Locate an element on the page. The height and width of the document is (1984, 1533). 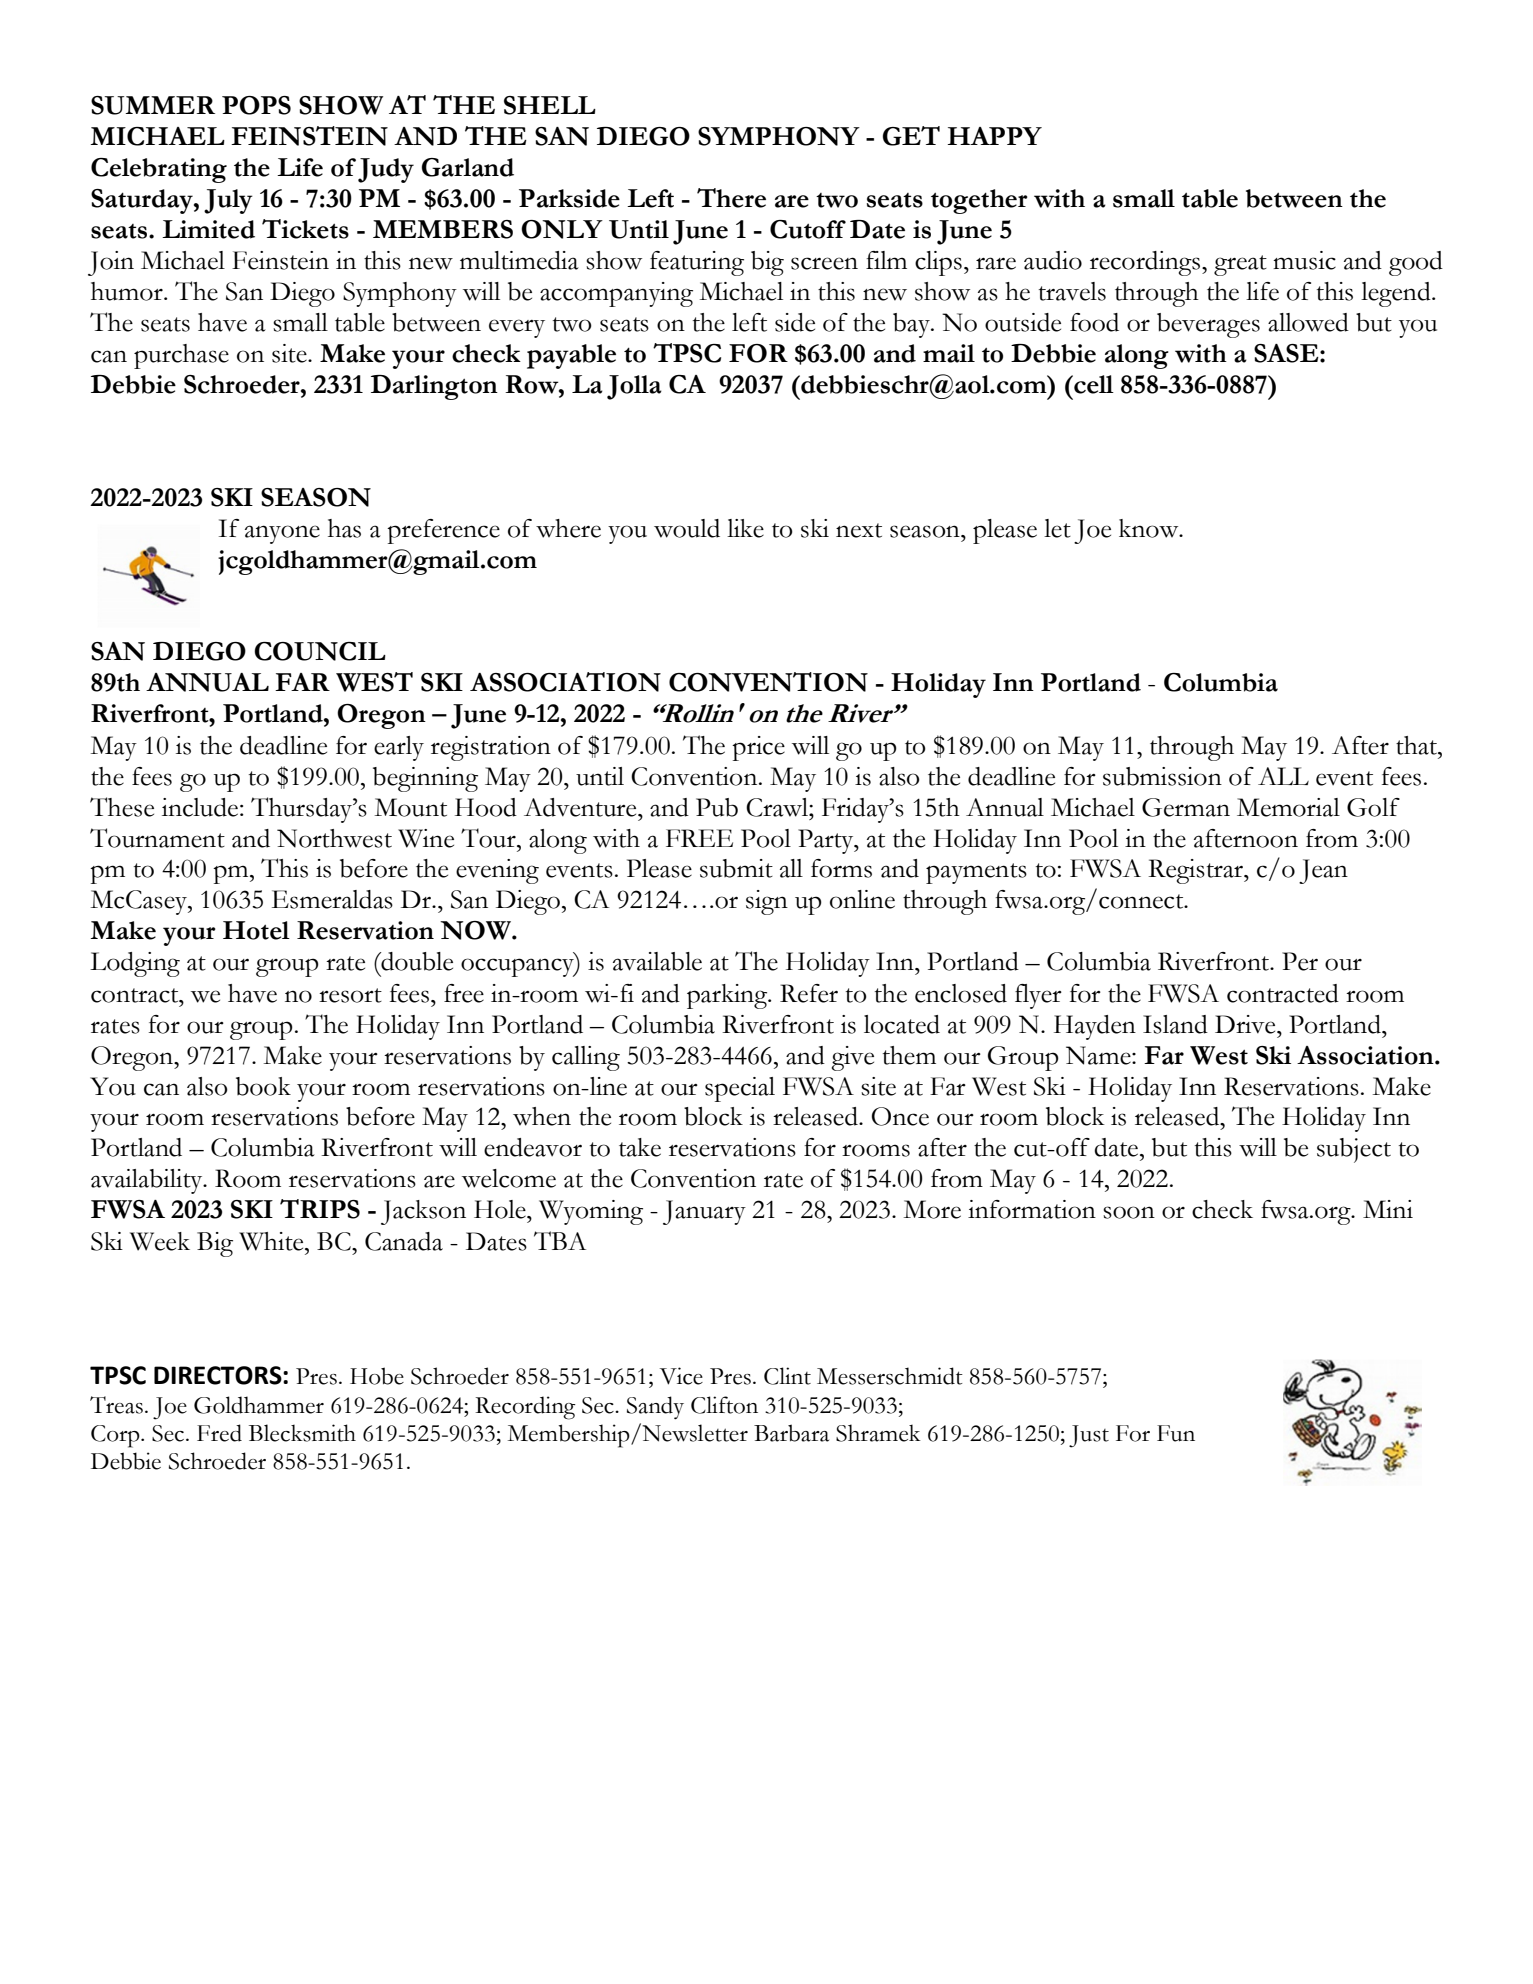
know is located at coordinates (1150, 528).
